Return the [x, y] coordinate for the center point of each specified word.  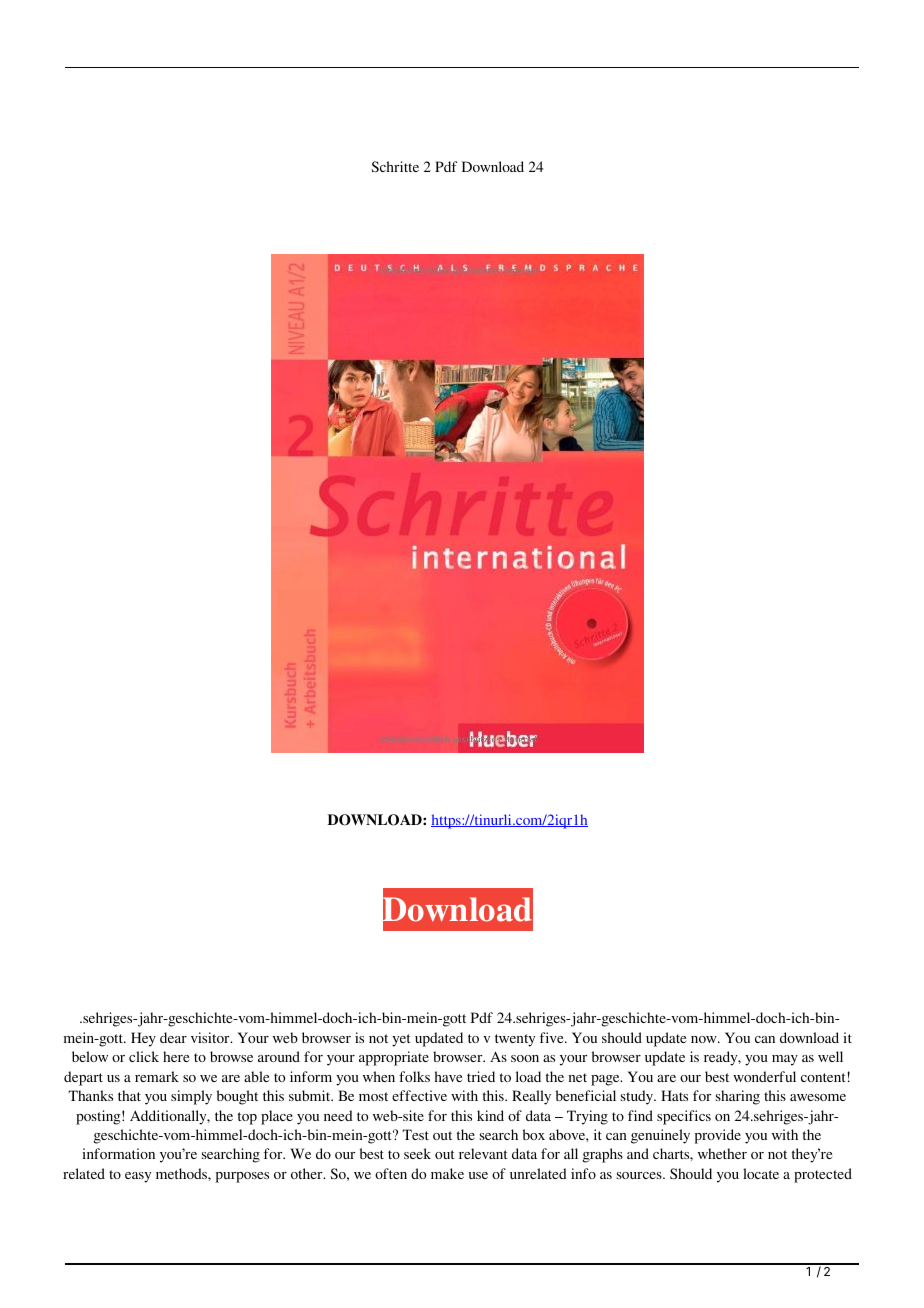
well [830, 1056]
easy [138, 1177]
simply [191, 1097]
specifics [684, 1117]
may [785, 1060]
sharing [738, 1097]
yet [401, 1040]
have [448, 1076]
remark [157, 1076]
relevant [483, 1153]
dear [173, 1037]
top [247, 1118]
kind [490, 1115]
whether [722, 1153]
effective [419, 1095]
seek [417, 1153]
